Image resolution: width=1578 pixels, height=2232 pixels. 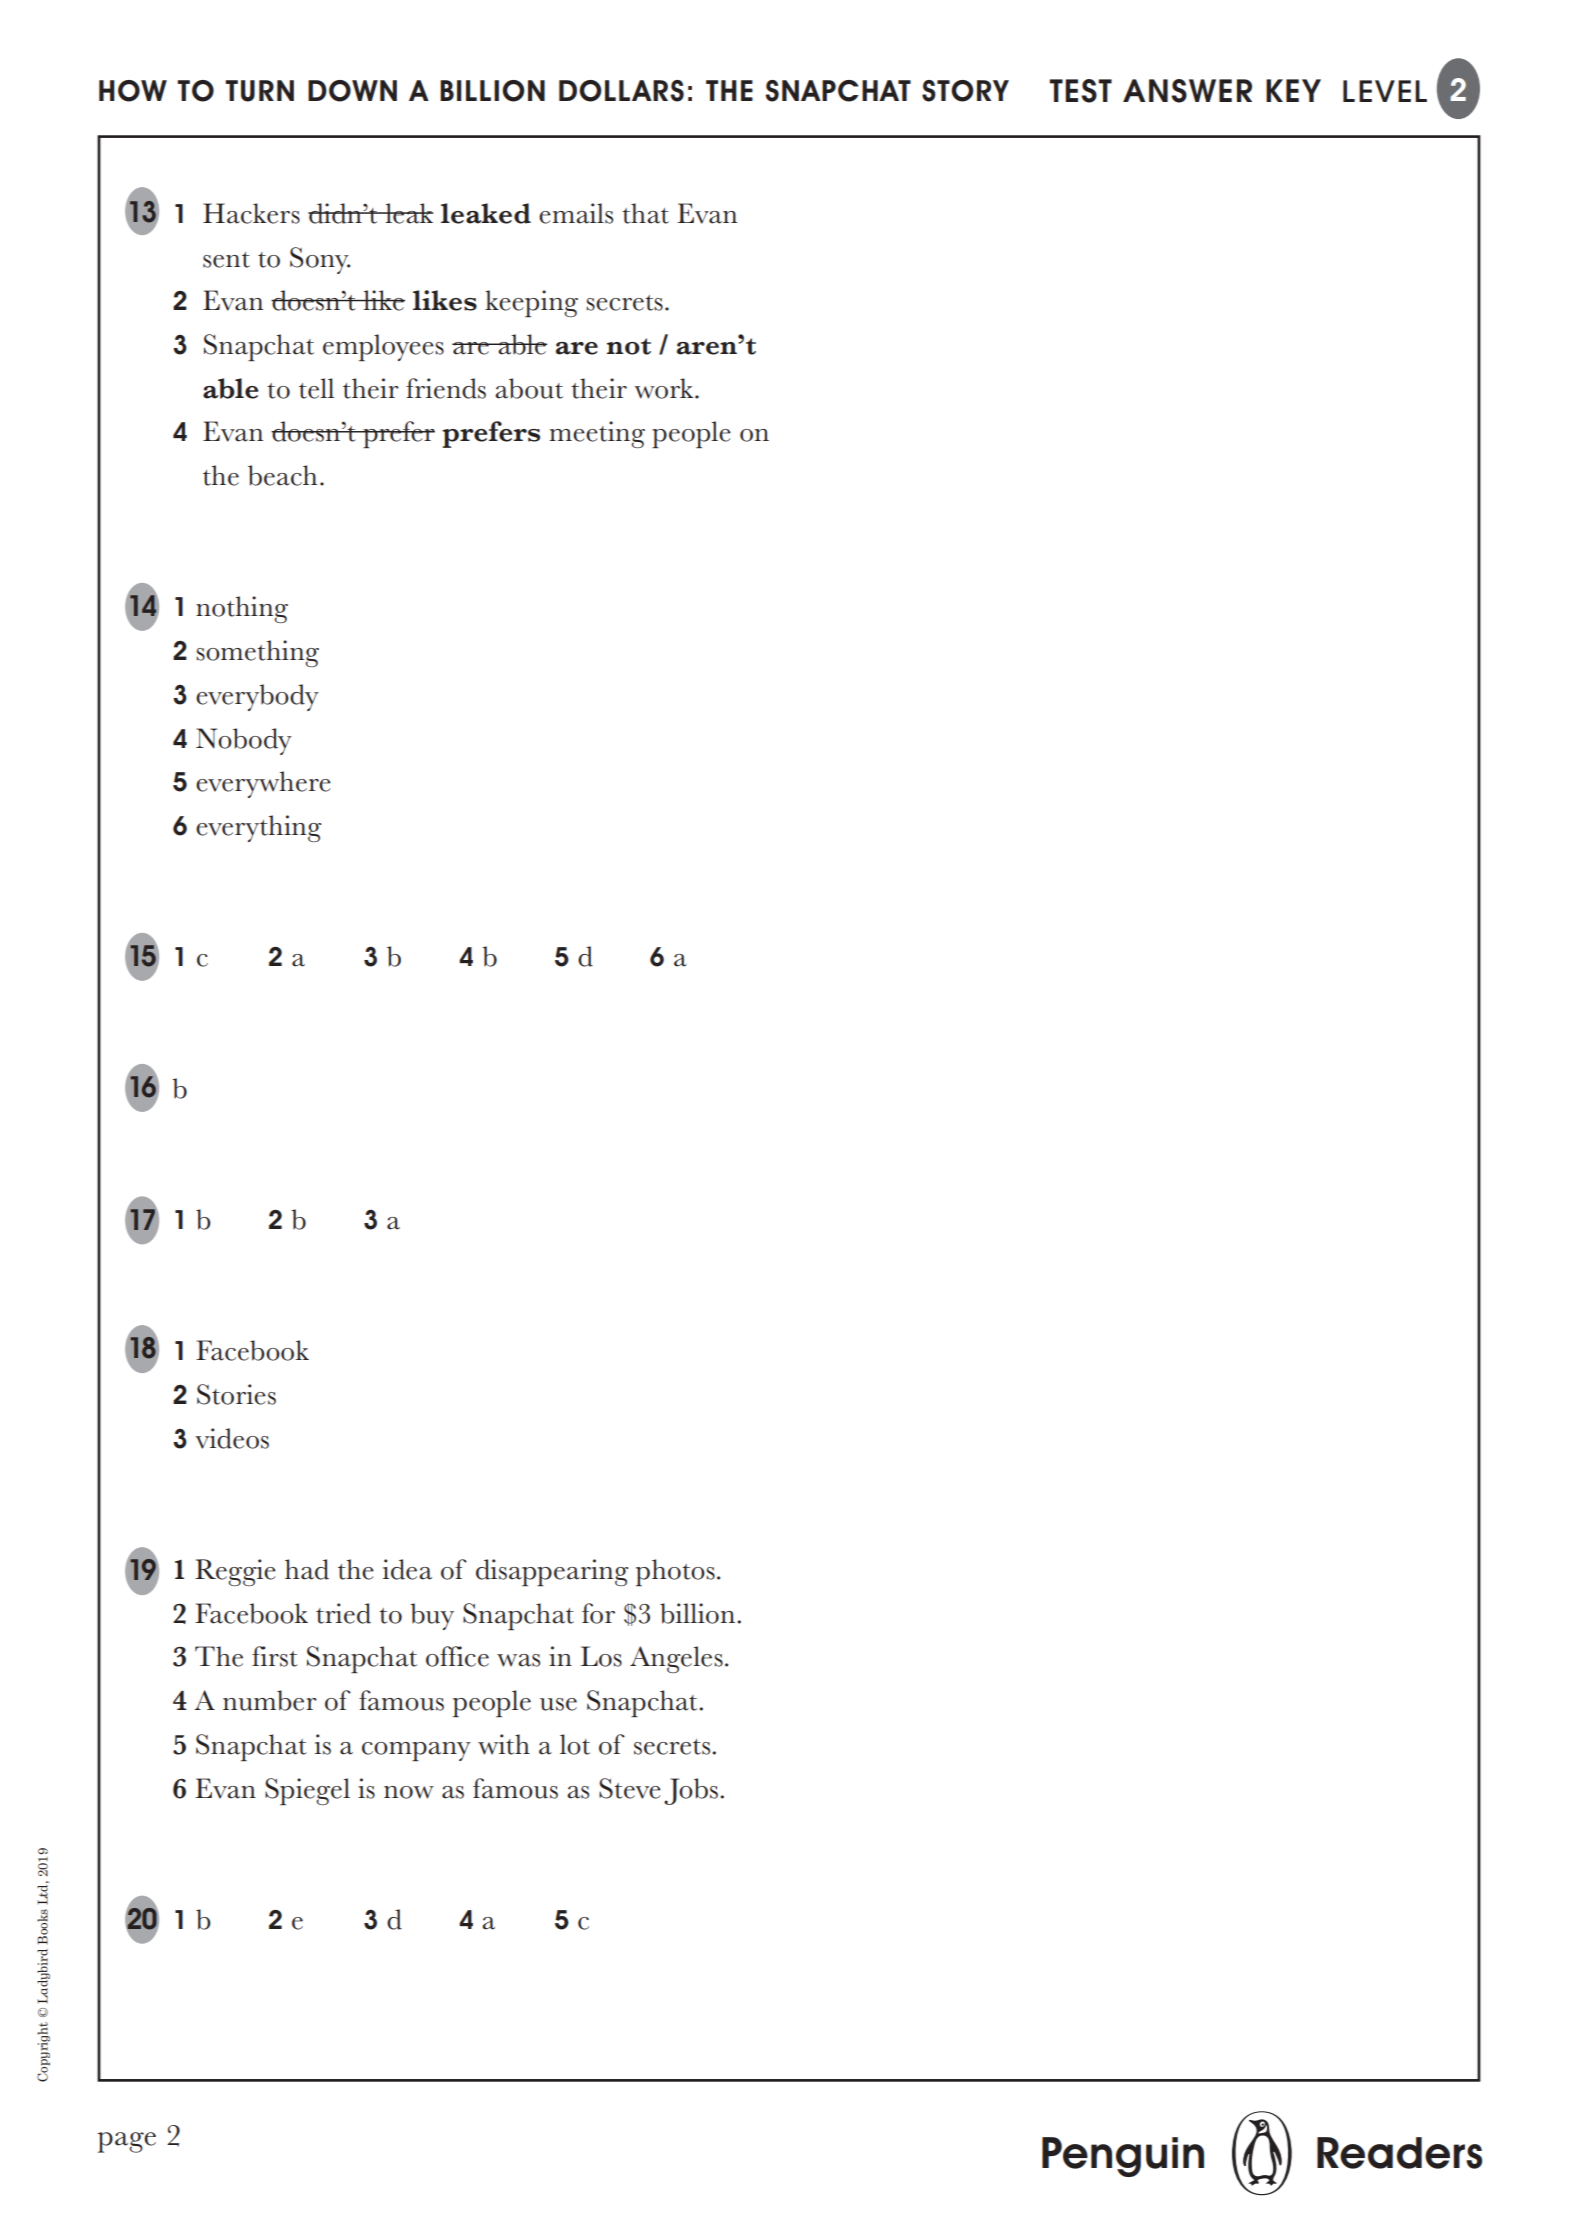 I want to click on that, so click(x=645, y=213).
